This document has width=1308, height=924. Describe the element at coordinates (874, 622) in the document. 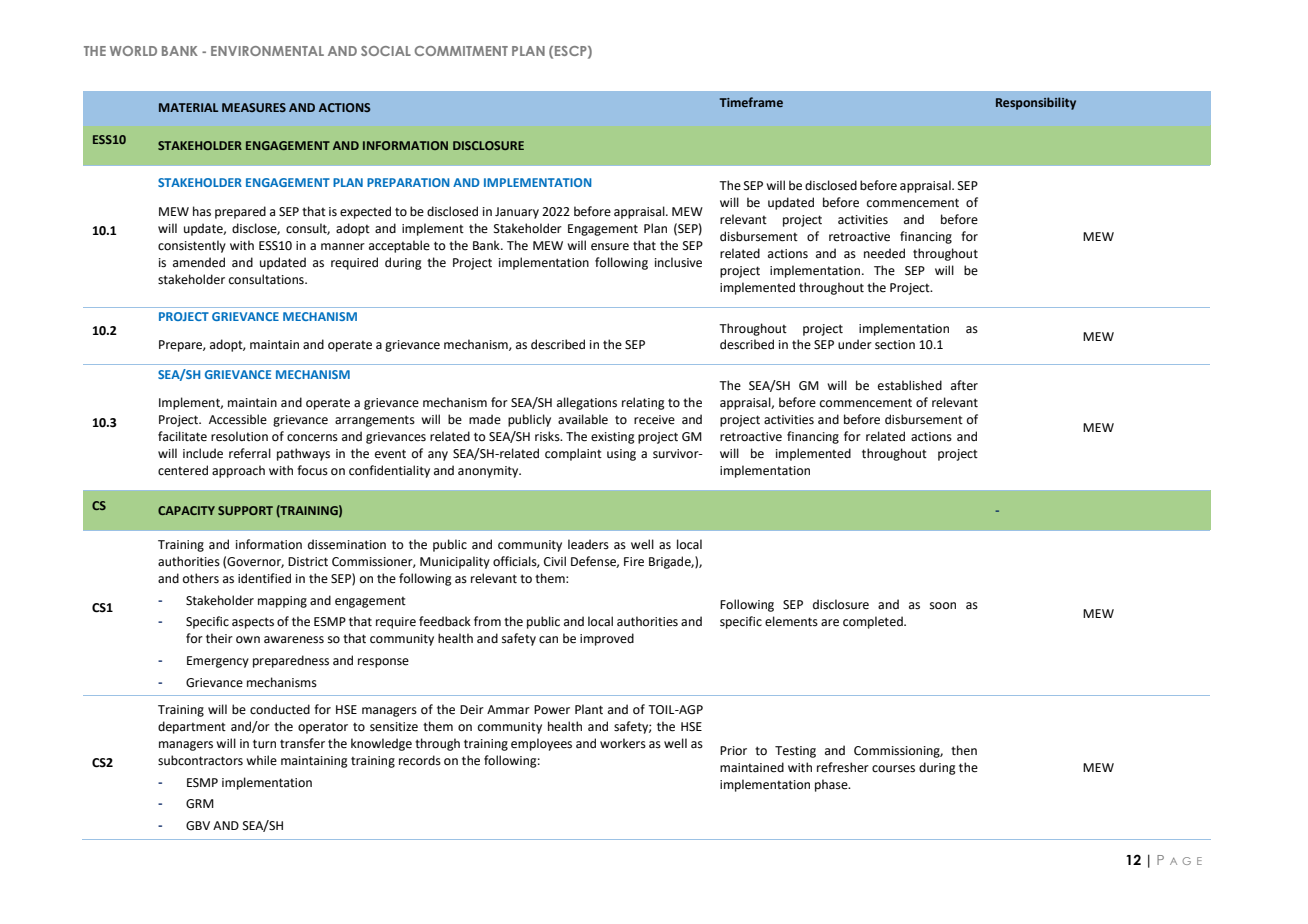

I see `completed` at that location.
